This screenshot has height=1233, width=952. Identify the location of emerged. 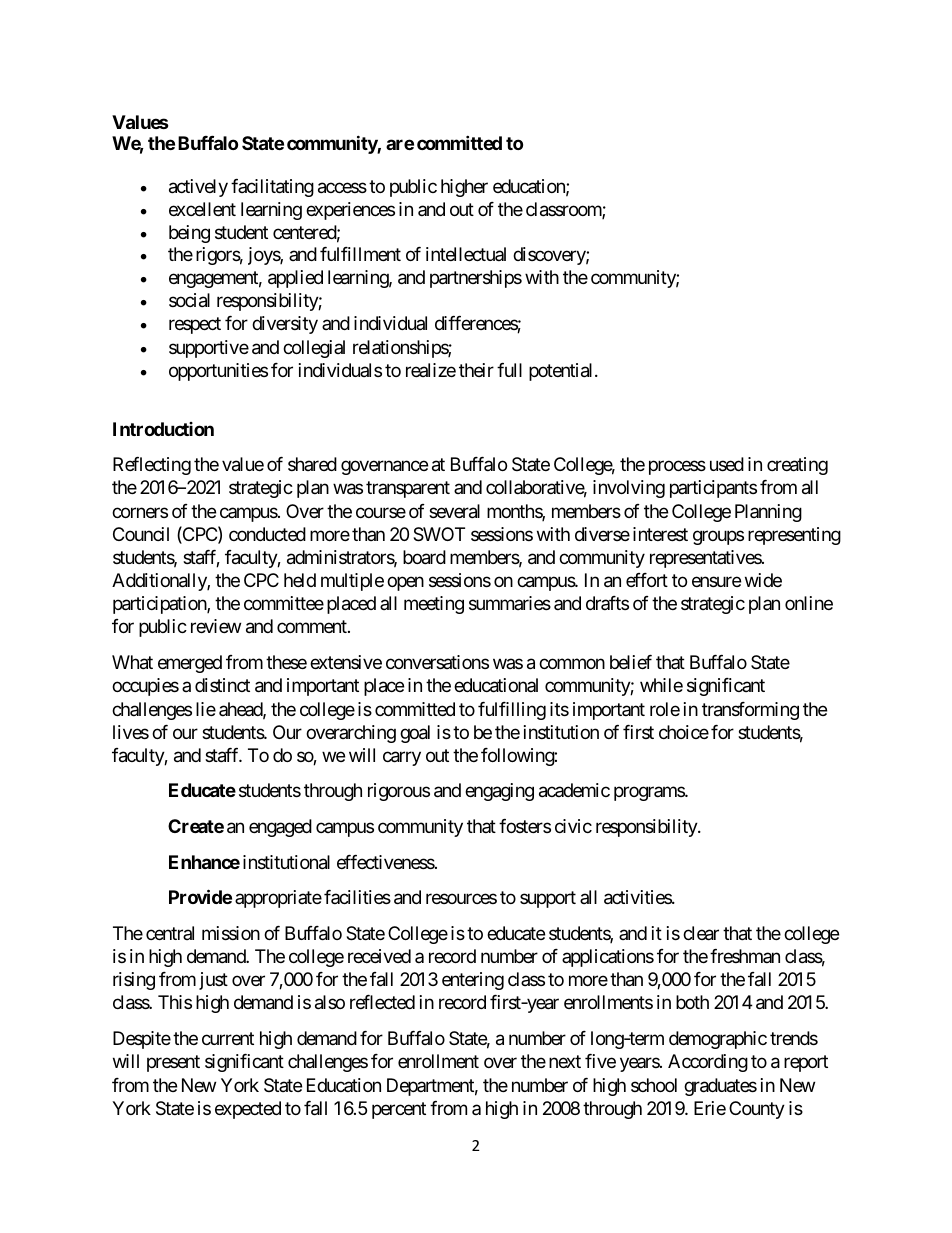
(190, 664).
